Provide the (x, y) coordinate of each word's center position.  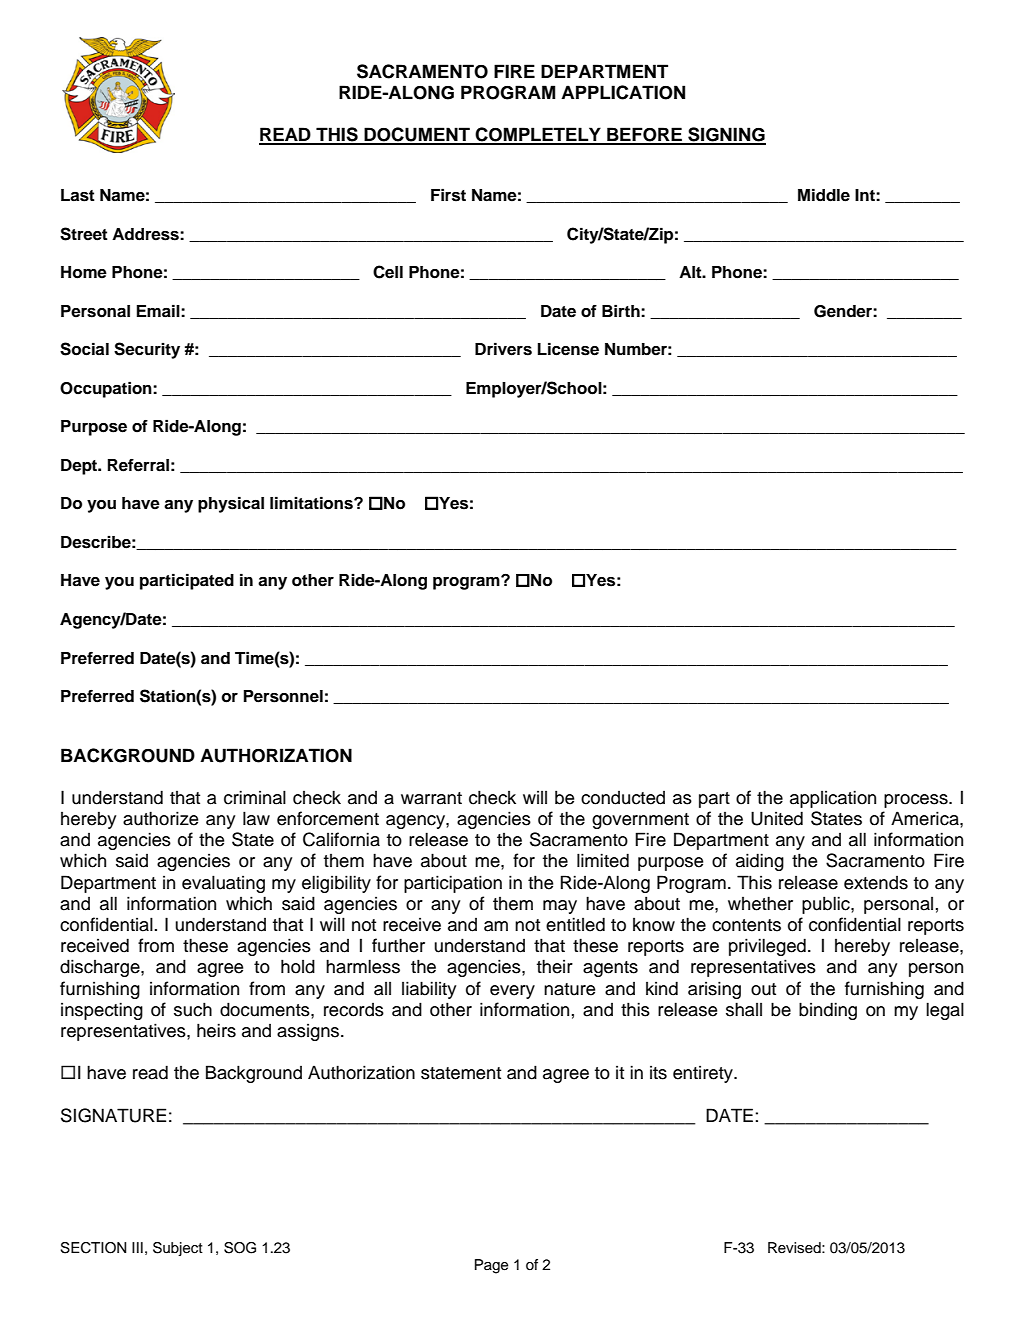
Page (491, 1266)
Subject (178, 1249)
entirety (704, 1074)
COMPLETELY (538, 135)
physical (231, 504)
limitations (312, 503)
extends (876, 883)
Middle (824, 195)
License (568, 349)
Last (78, 195)
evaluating (223, 884)
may (560, 907)
